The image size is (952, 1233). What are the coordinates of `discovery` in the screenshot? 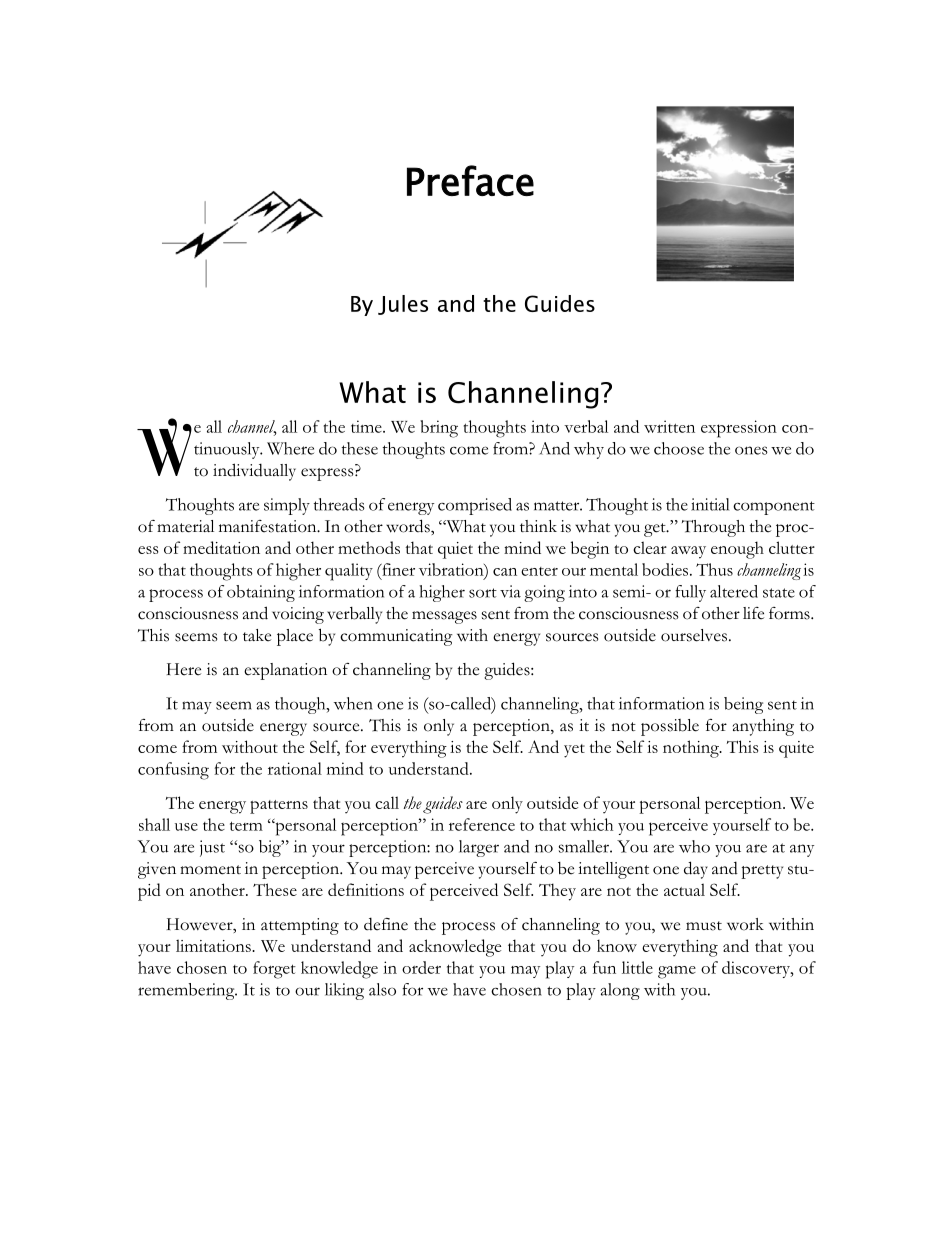 It's located at (757, 969).
